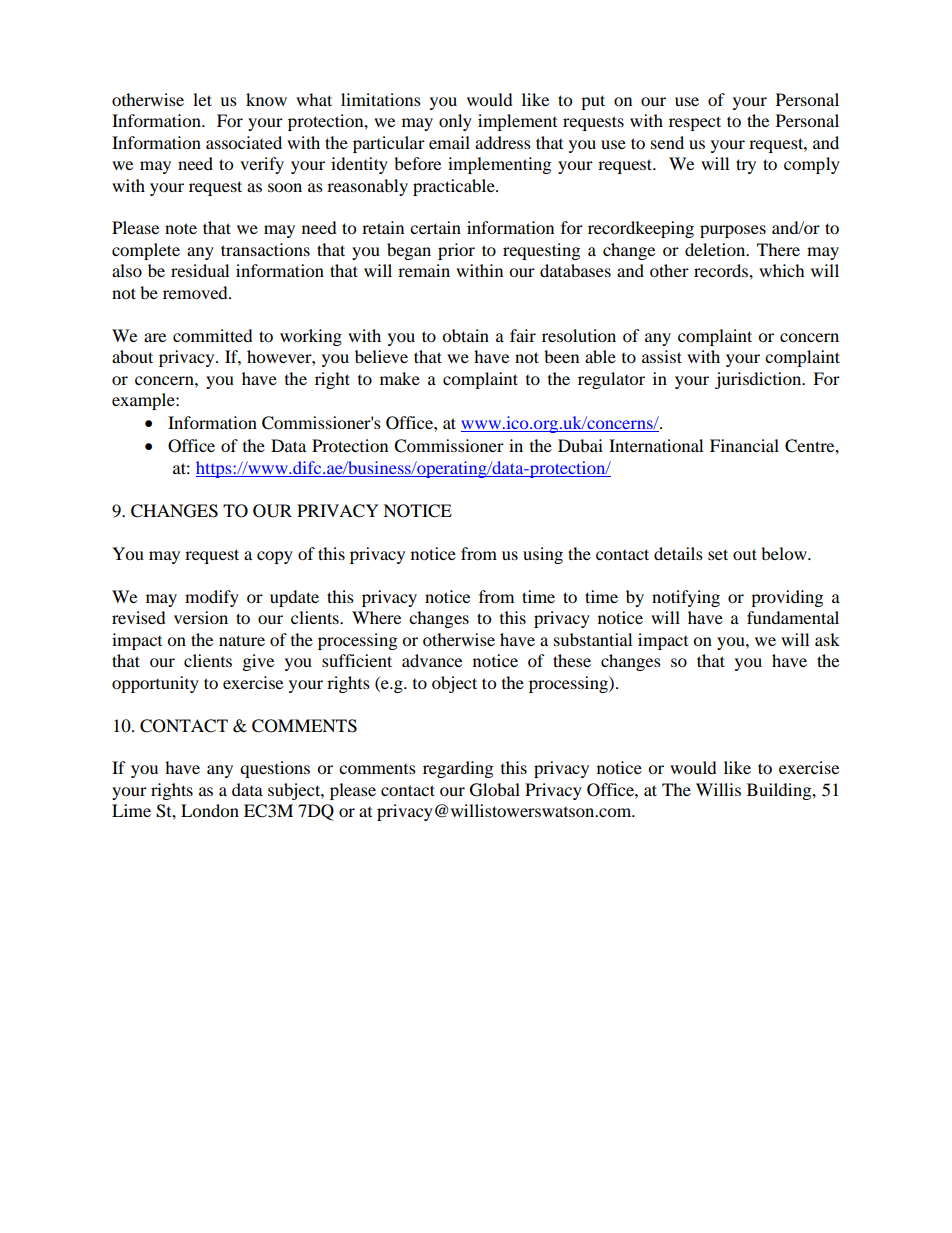 Image resolution: width=952 pixels, height=1233 pixels. Describe the element at coordinates (196, 292) in the screenshot. I see `removed` at that location.
